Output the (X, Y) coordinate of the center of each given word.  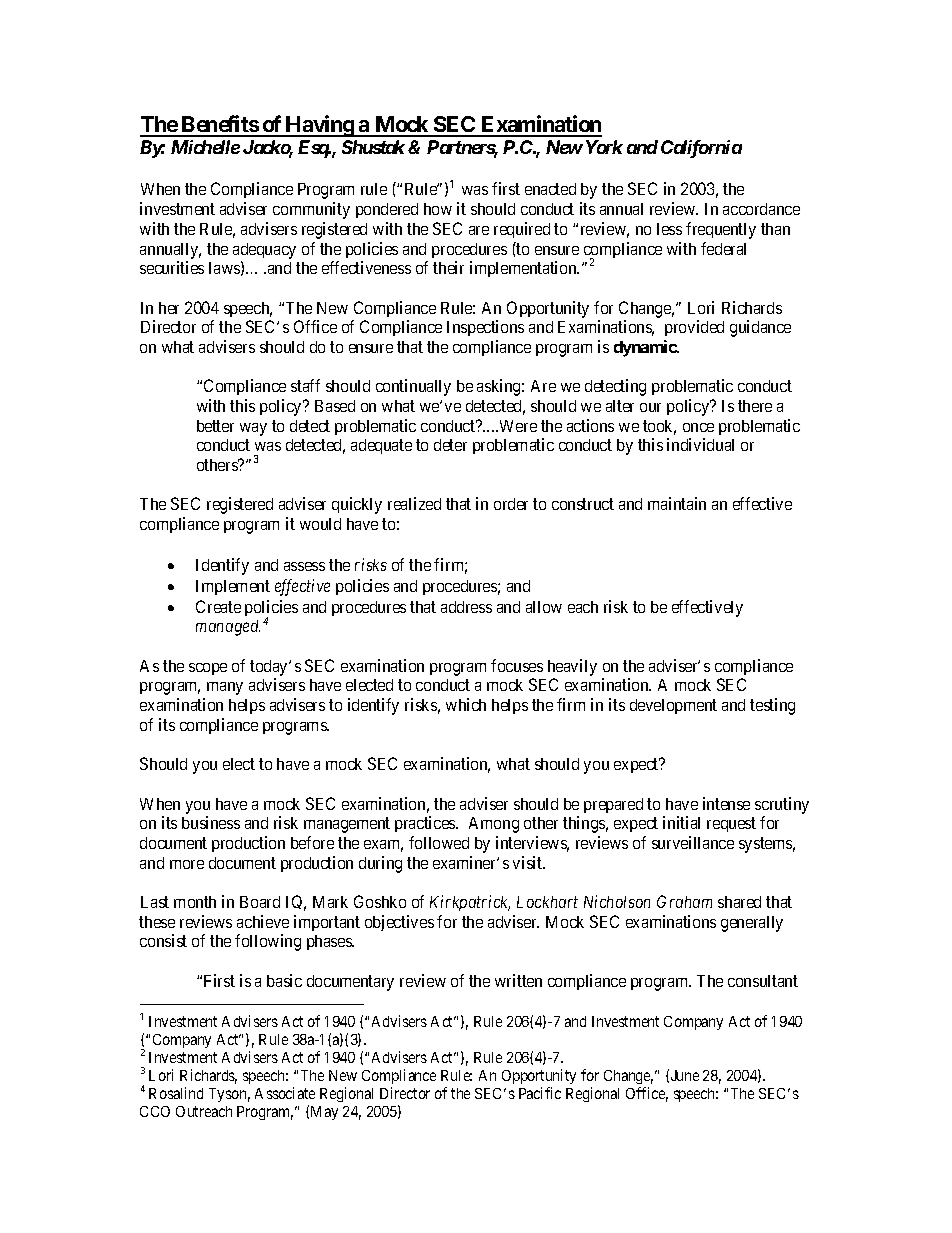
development (673, 706)
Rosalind (176, 1093)
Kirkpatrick (470, 903)
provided (694, 328)
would (320, 524)
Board (260, 902)
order (511, 504)
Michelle (205, 147)
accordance (761, 209)
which (466, 704)
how (438, 209)
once (698, 427)
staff (305, 385)
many (225, 688)
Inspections (485, 328)
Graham (684, 901)
